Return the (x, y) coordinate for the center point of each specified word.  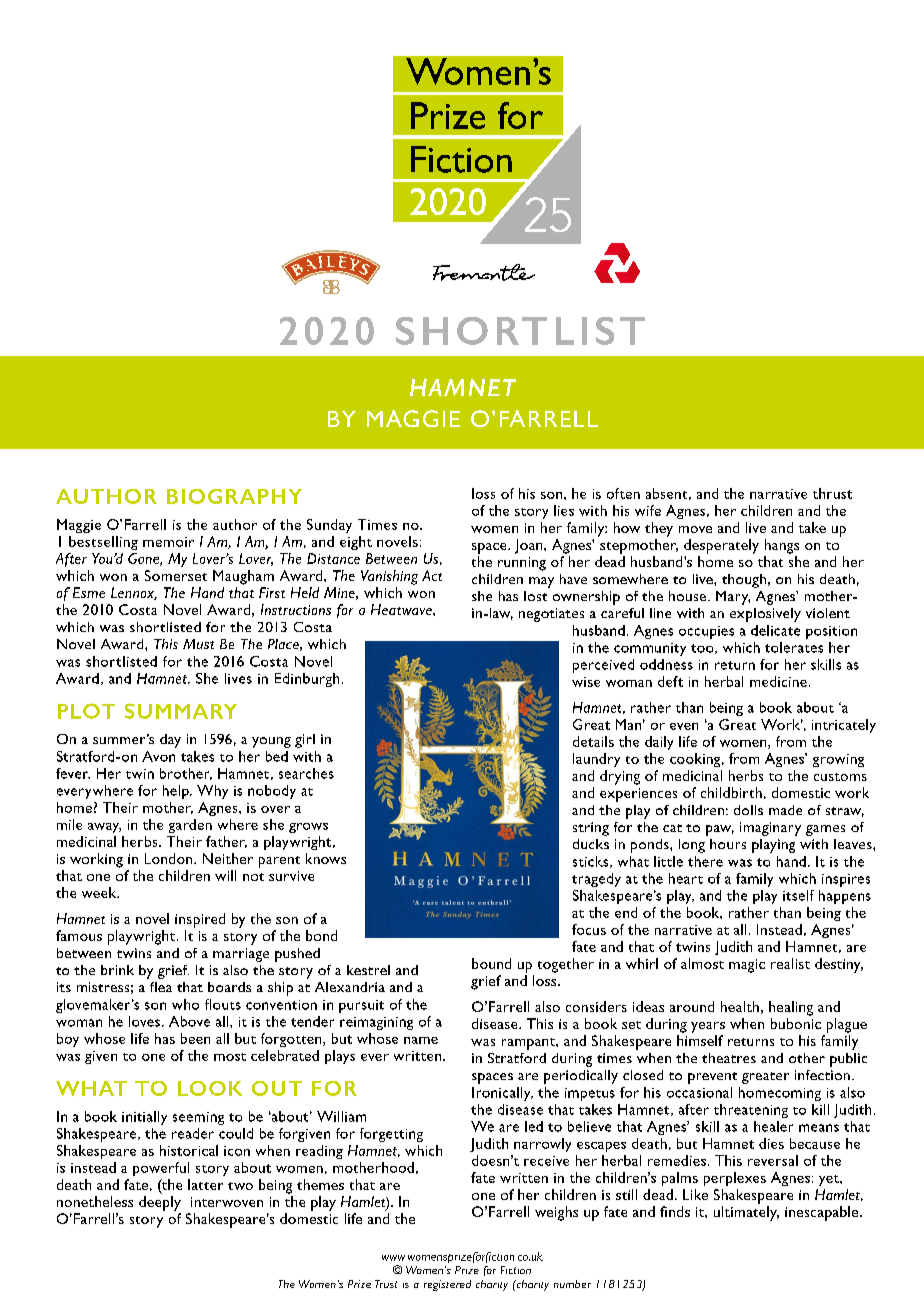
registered (447, 1285)
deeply (160, 1203)
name (421, 1040)
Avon (158, 756)
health (740, 1006)
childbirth (731, 792)
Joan (530, 546)
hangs (782, 546)
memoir (168, 542)
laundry (596, 760)
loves (144, 1021)
